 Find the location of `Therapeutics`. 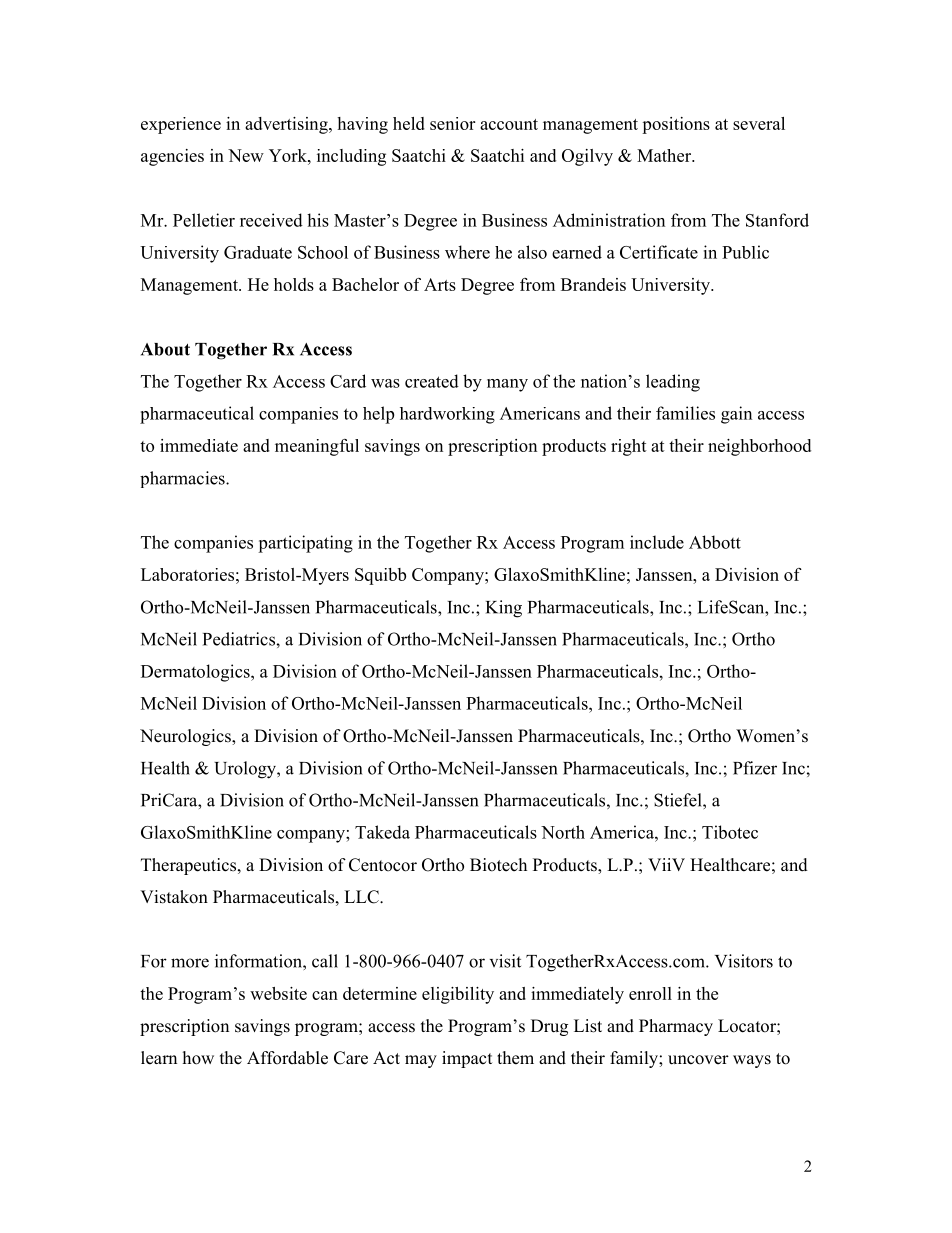

Therapeutics is located at coordinates (190, 866).
